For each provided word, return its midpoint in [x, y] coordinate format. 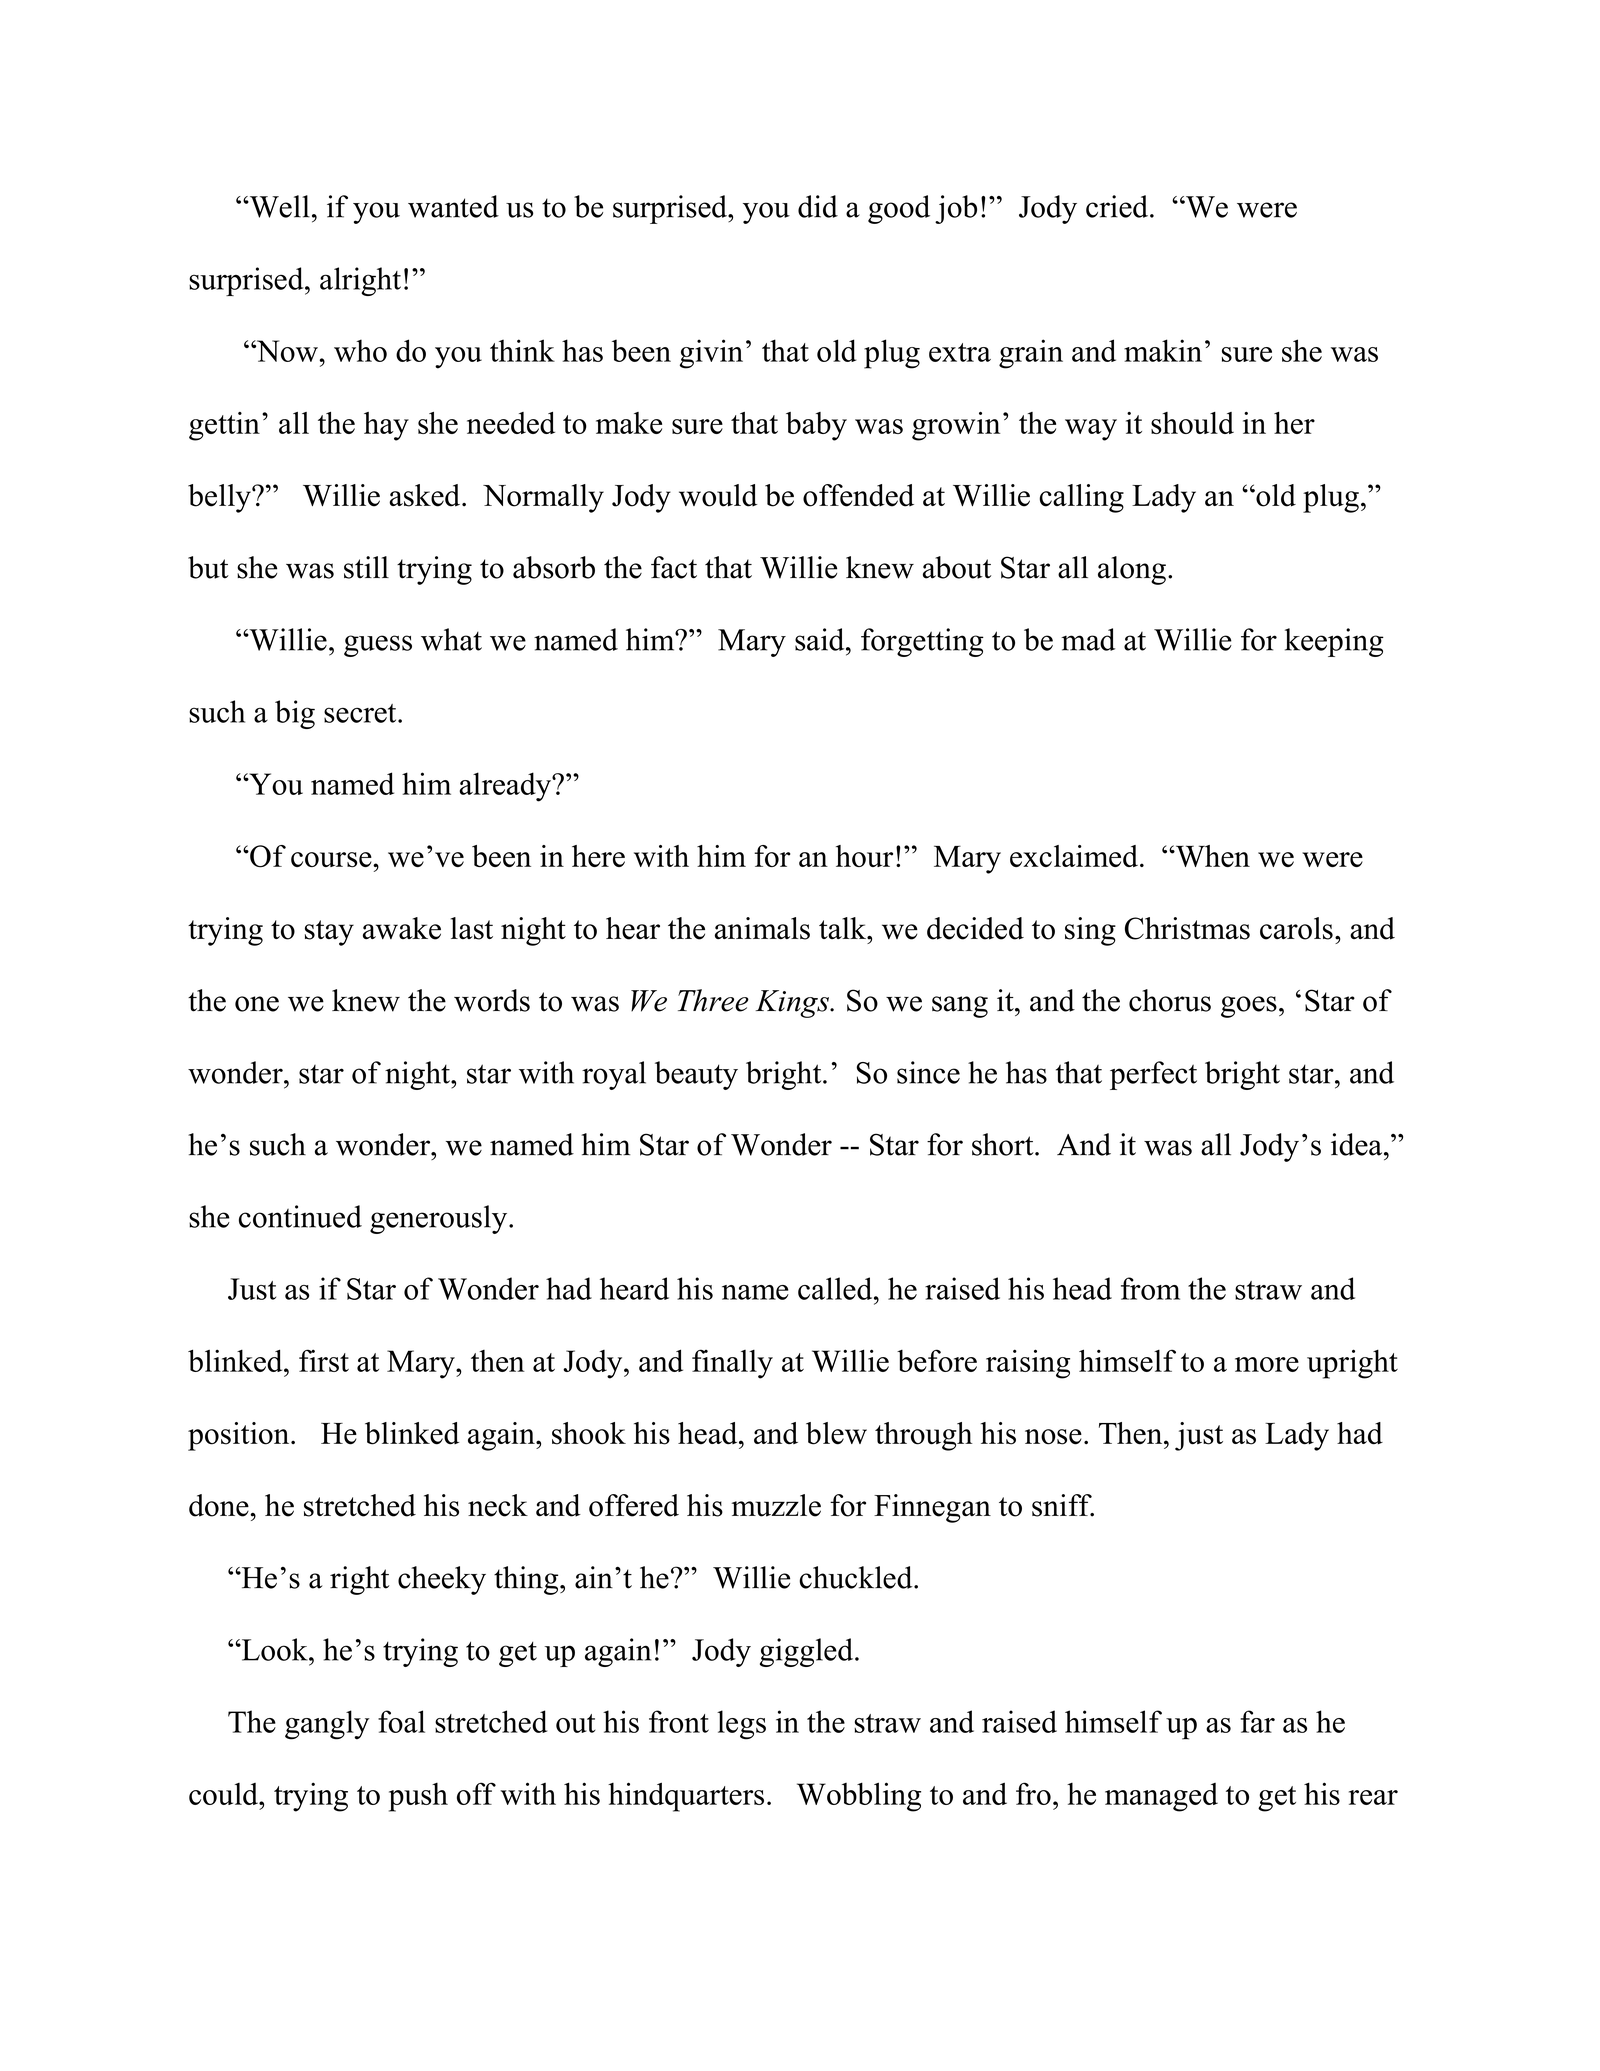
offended [858, 495]
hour [864, 856]
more [1267, 1364]
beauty [696, 1075]
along [1132, 570]
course [332, 860]
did [818, 206]
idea [1356, 1144]
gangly [327, 1725]
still [366, 567]
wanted [453, 206]
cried [1117, 206]
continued [300, 1216]
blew [836, 1433]
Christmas [1187, 928]
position [240, 1436]
